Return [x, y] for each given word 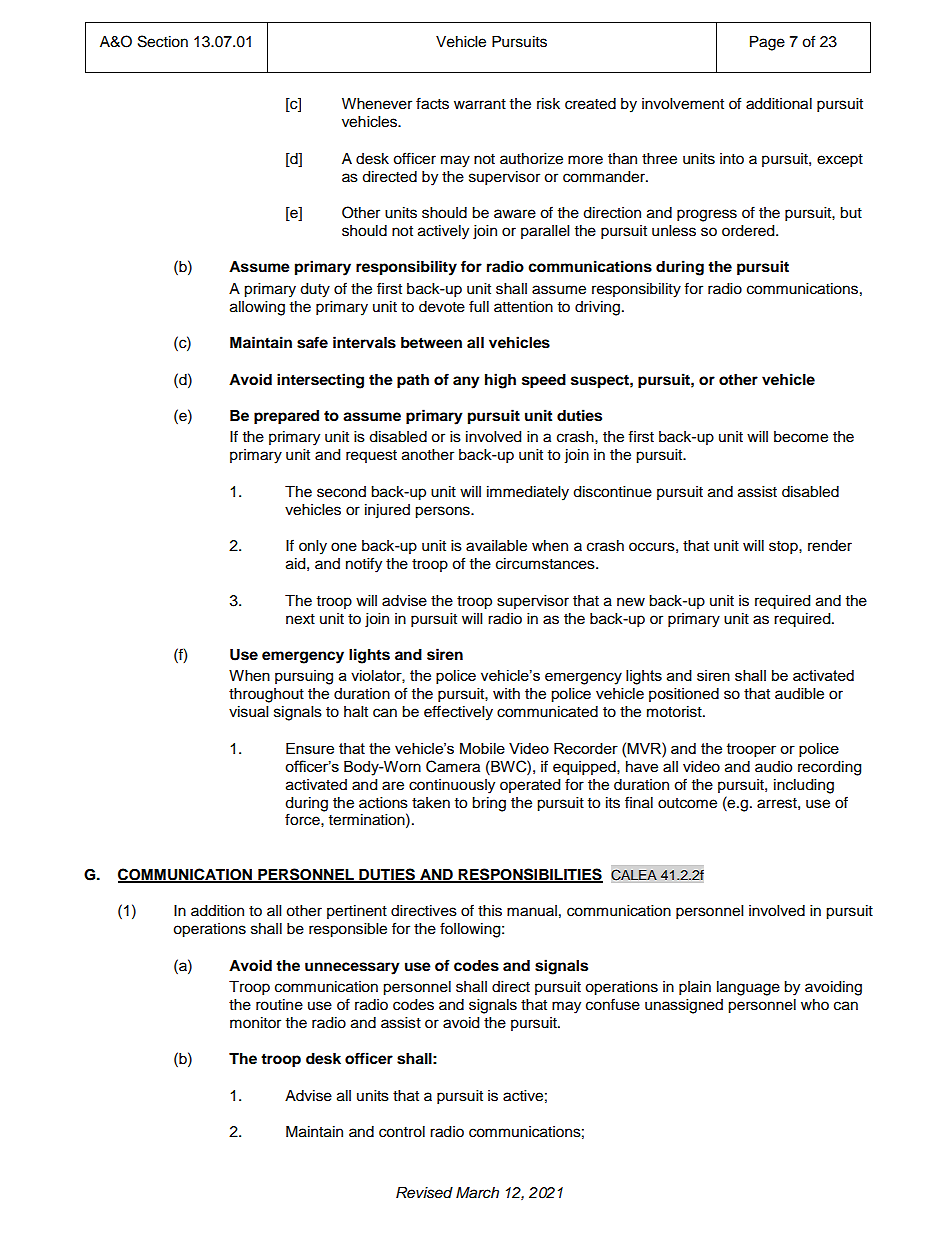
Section [163, 41]
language [748, 988]
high [500, 381]
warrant [480, 104]
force [303, 819]
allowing [257, 308]
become [801, 437]
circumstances [546, 564]
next [300, 619]
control [402, 1132]
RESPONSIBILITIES [530, 875]
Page [767, 43]
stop [784, 548]
